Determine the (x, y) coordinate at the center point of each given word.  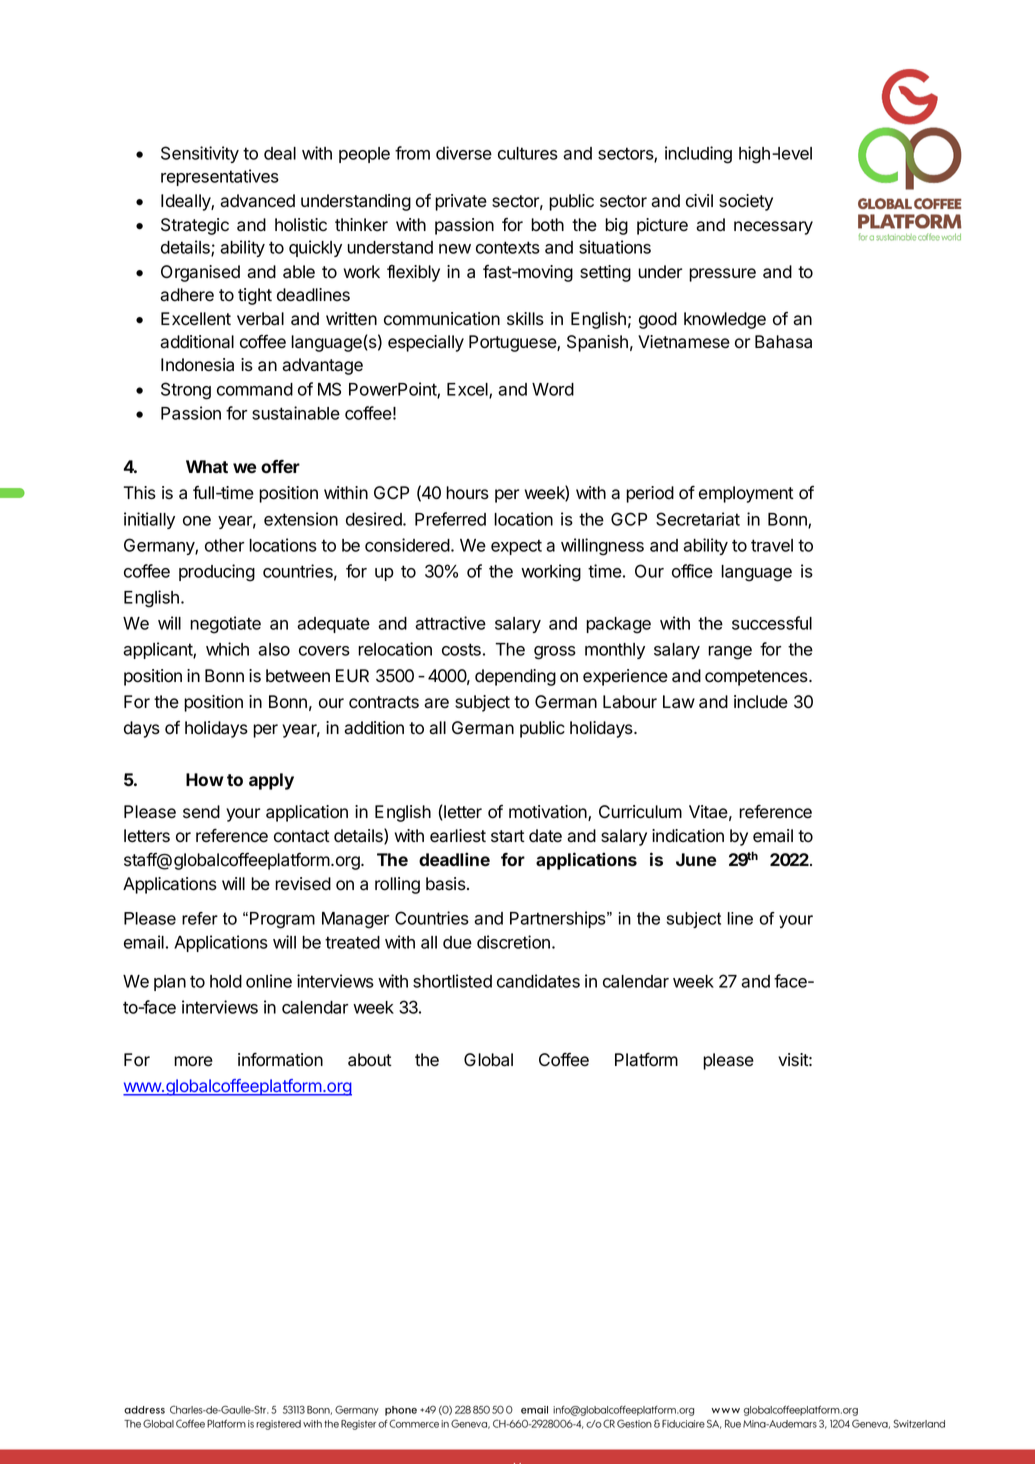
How (205, 780)
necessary (773, 228)
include (761, 702)
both (547, 225)
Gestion (634, 1423)
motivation (549, 813)
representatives (220, 177)
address (144, 1410)
